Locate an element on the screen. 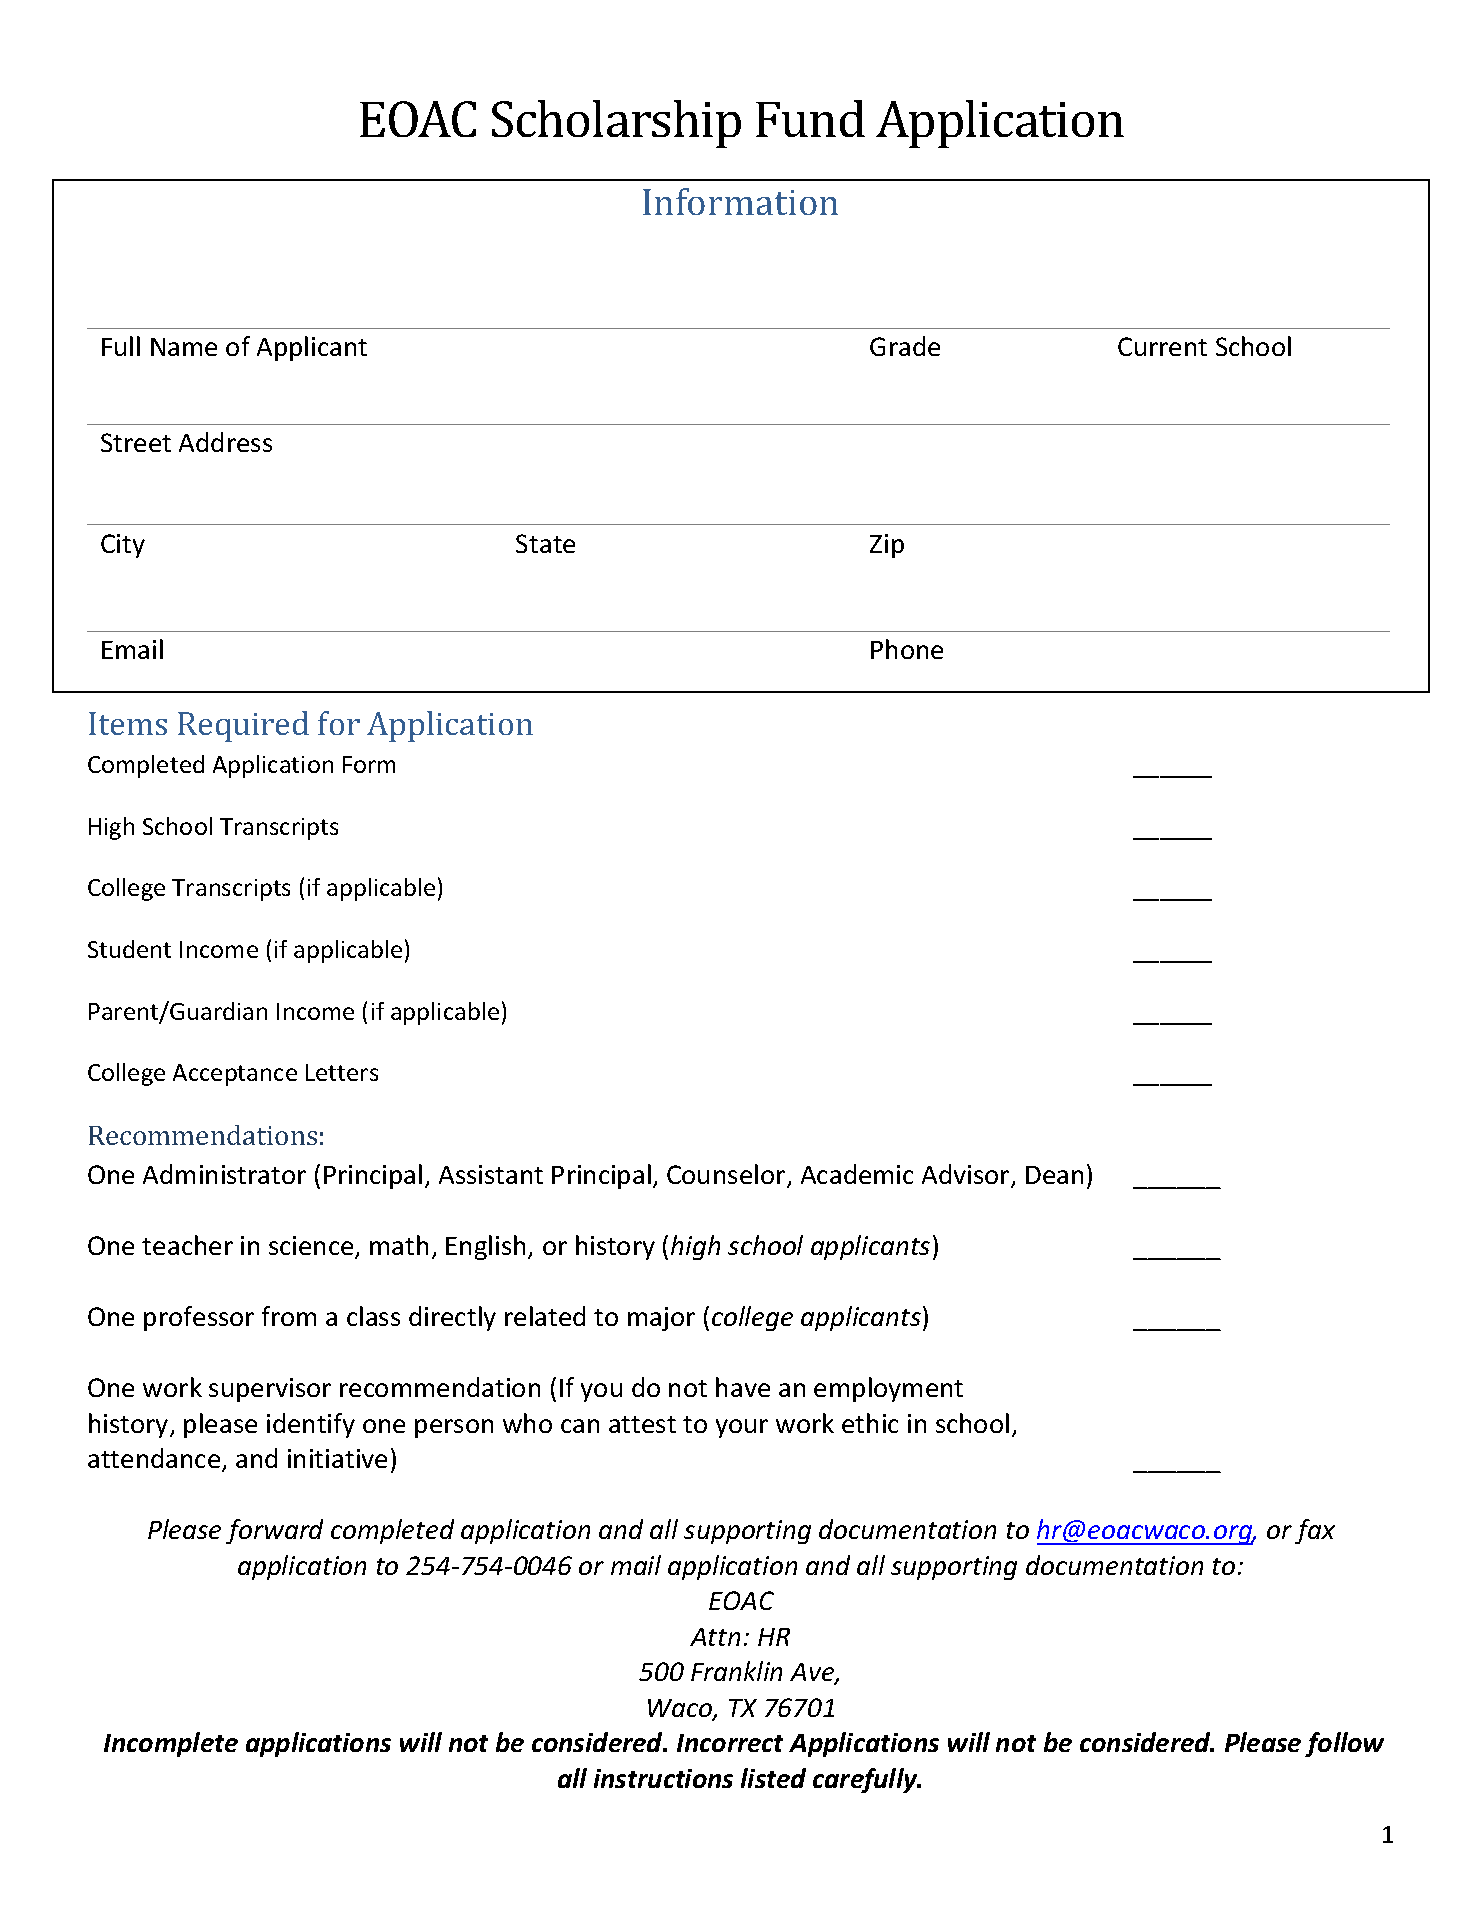 The width and height of the screenshot is (1482, 1918). Current is located at coordinates (1162, 346).
